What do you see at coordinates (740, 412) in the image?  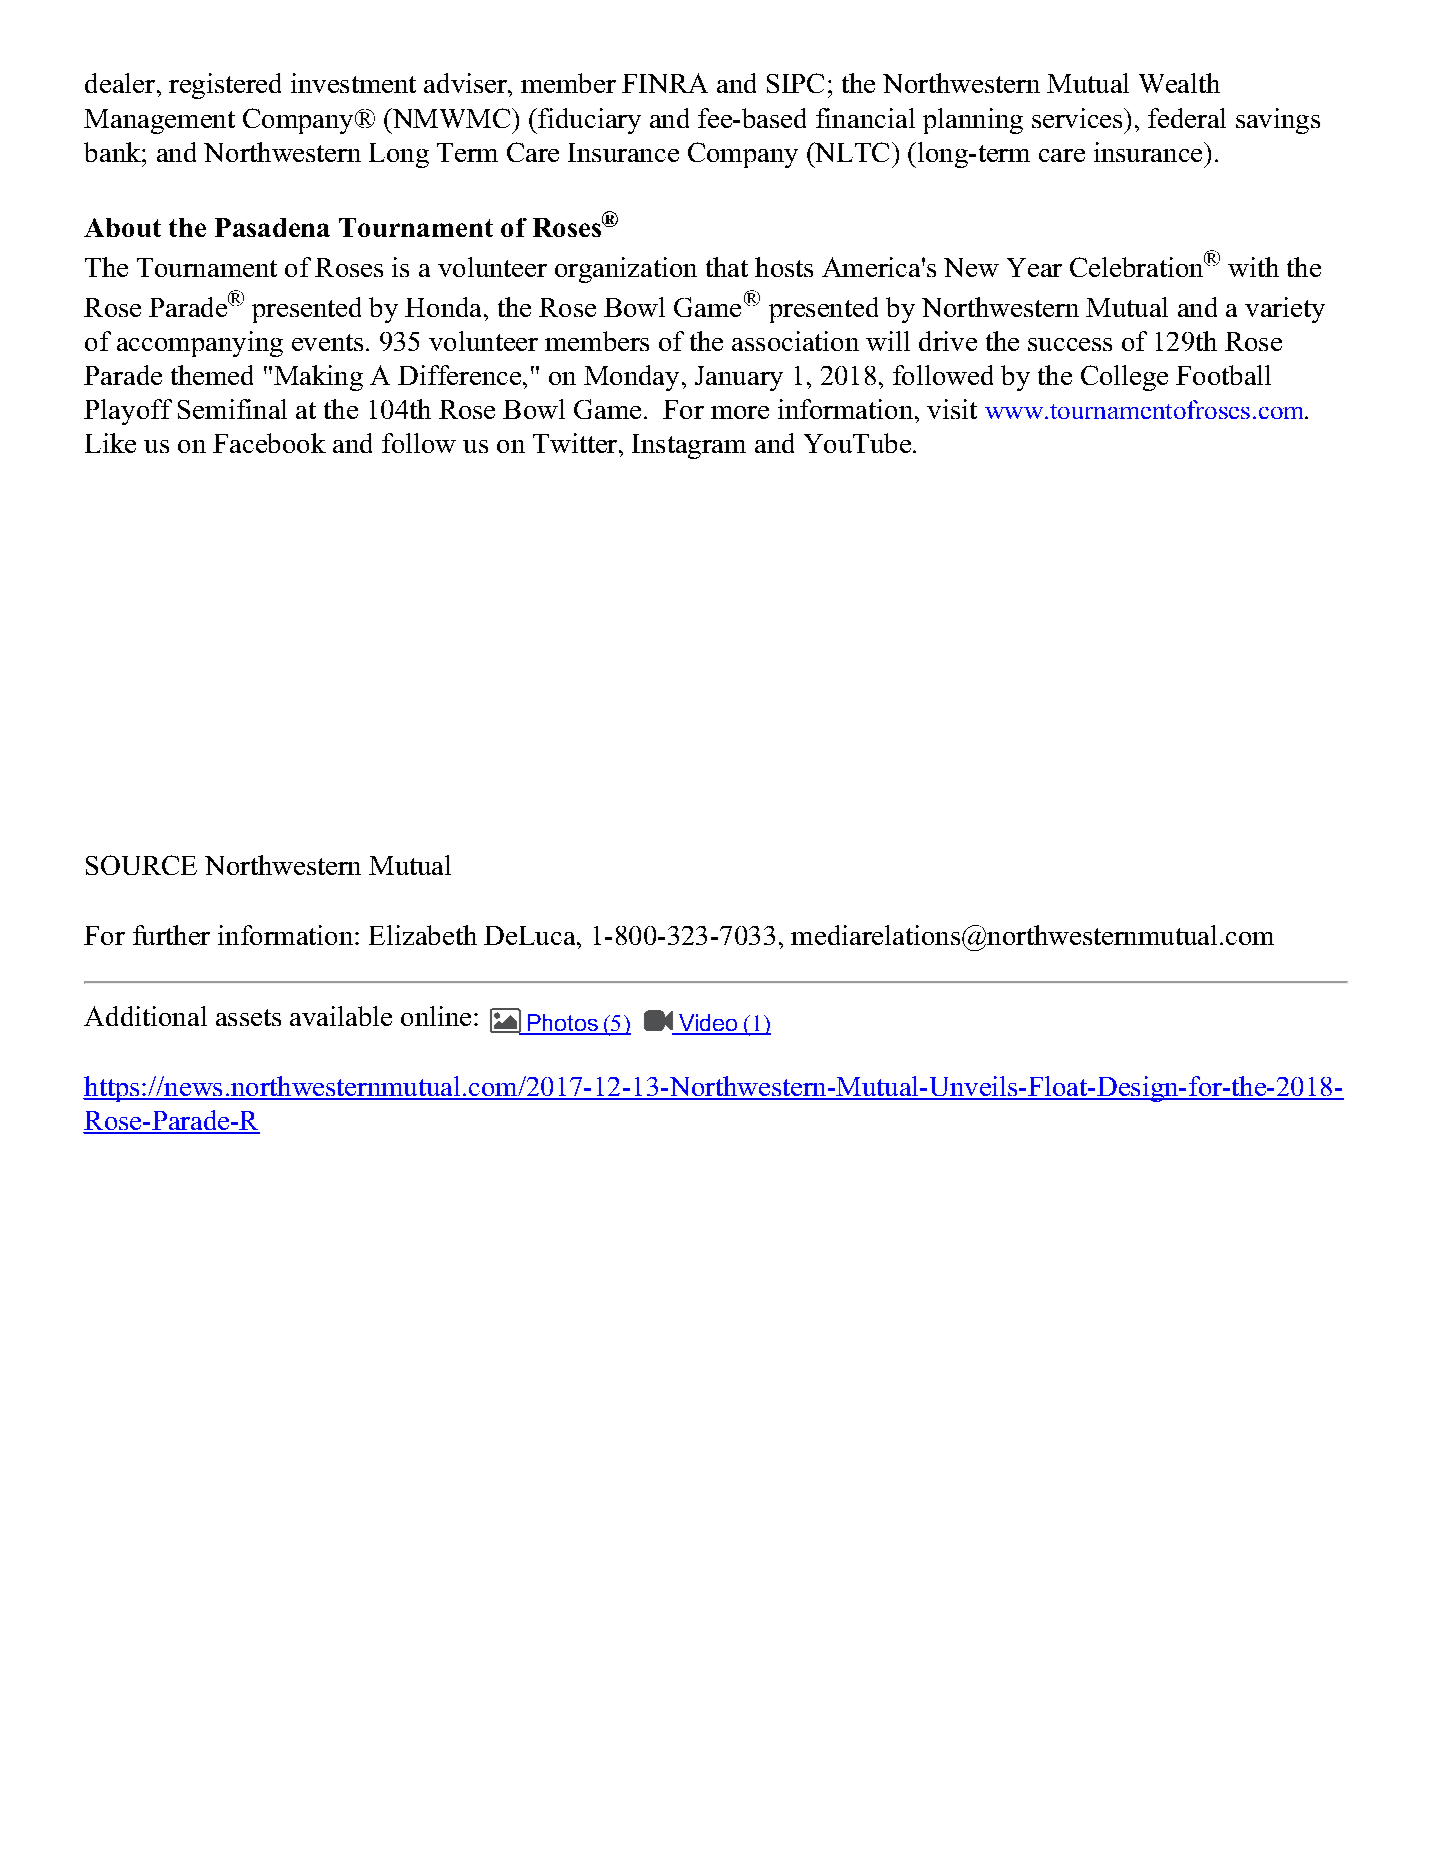 I see `more` at bounding box center [740, 412].
